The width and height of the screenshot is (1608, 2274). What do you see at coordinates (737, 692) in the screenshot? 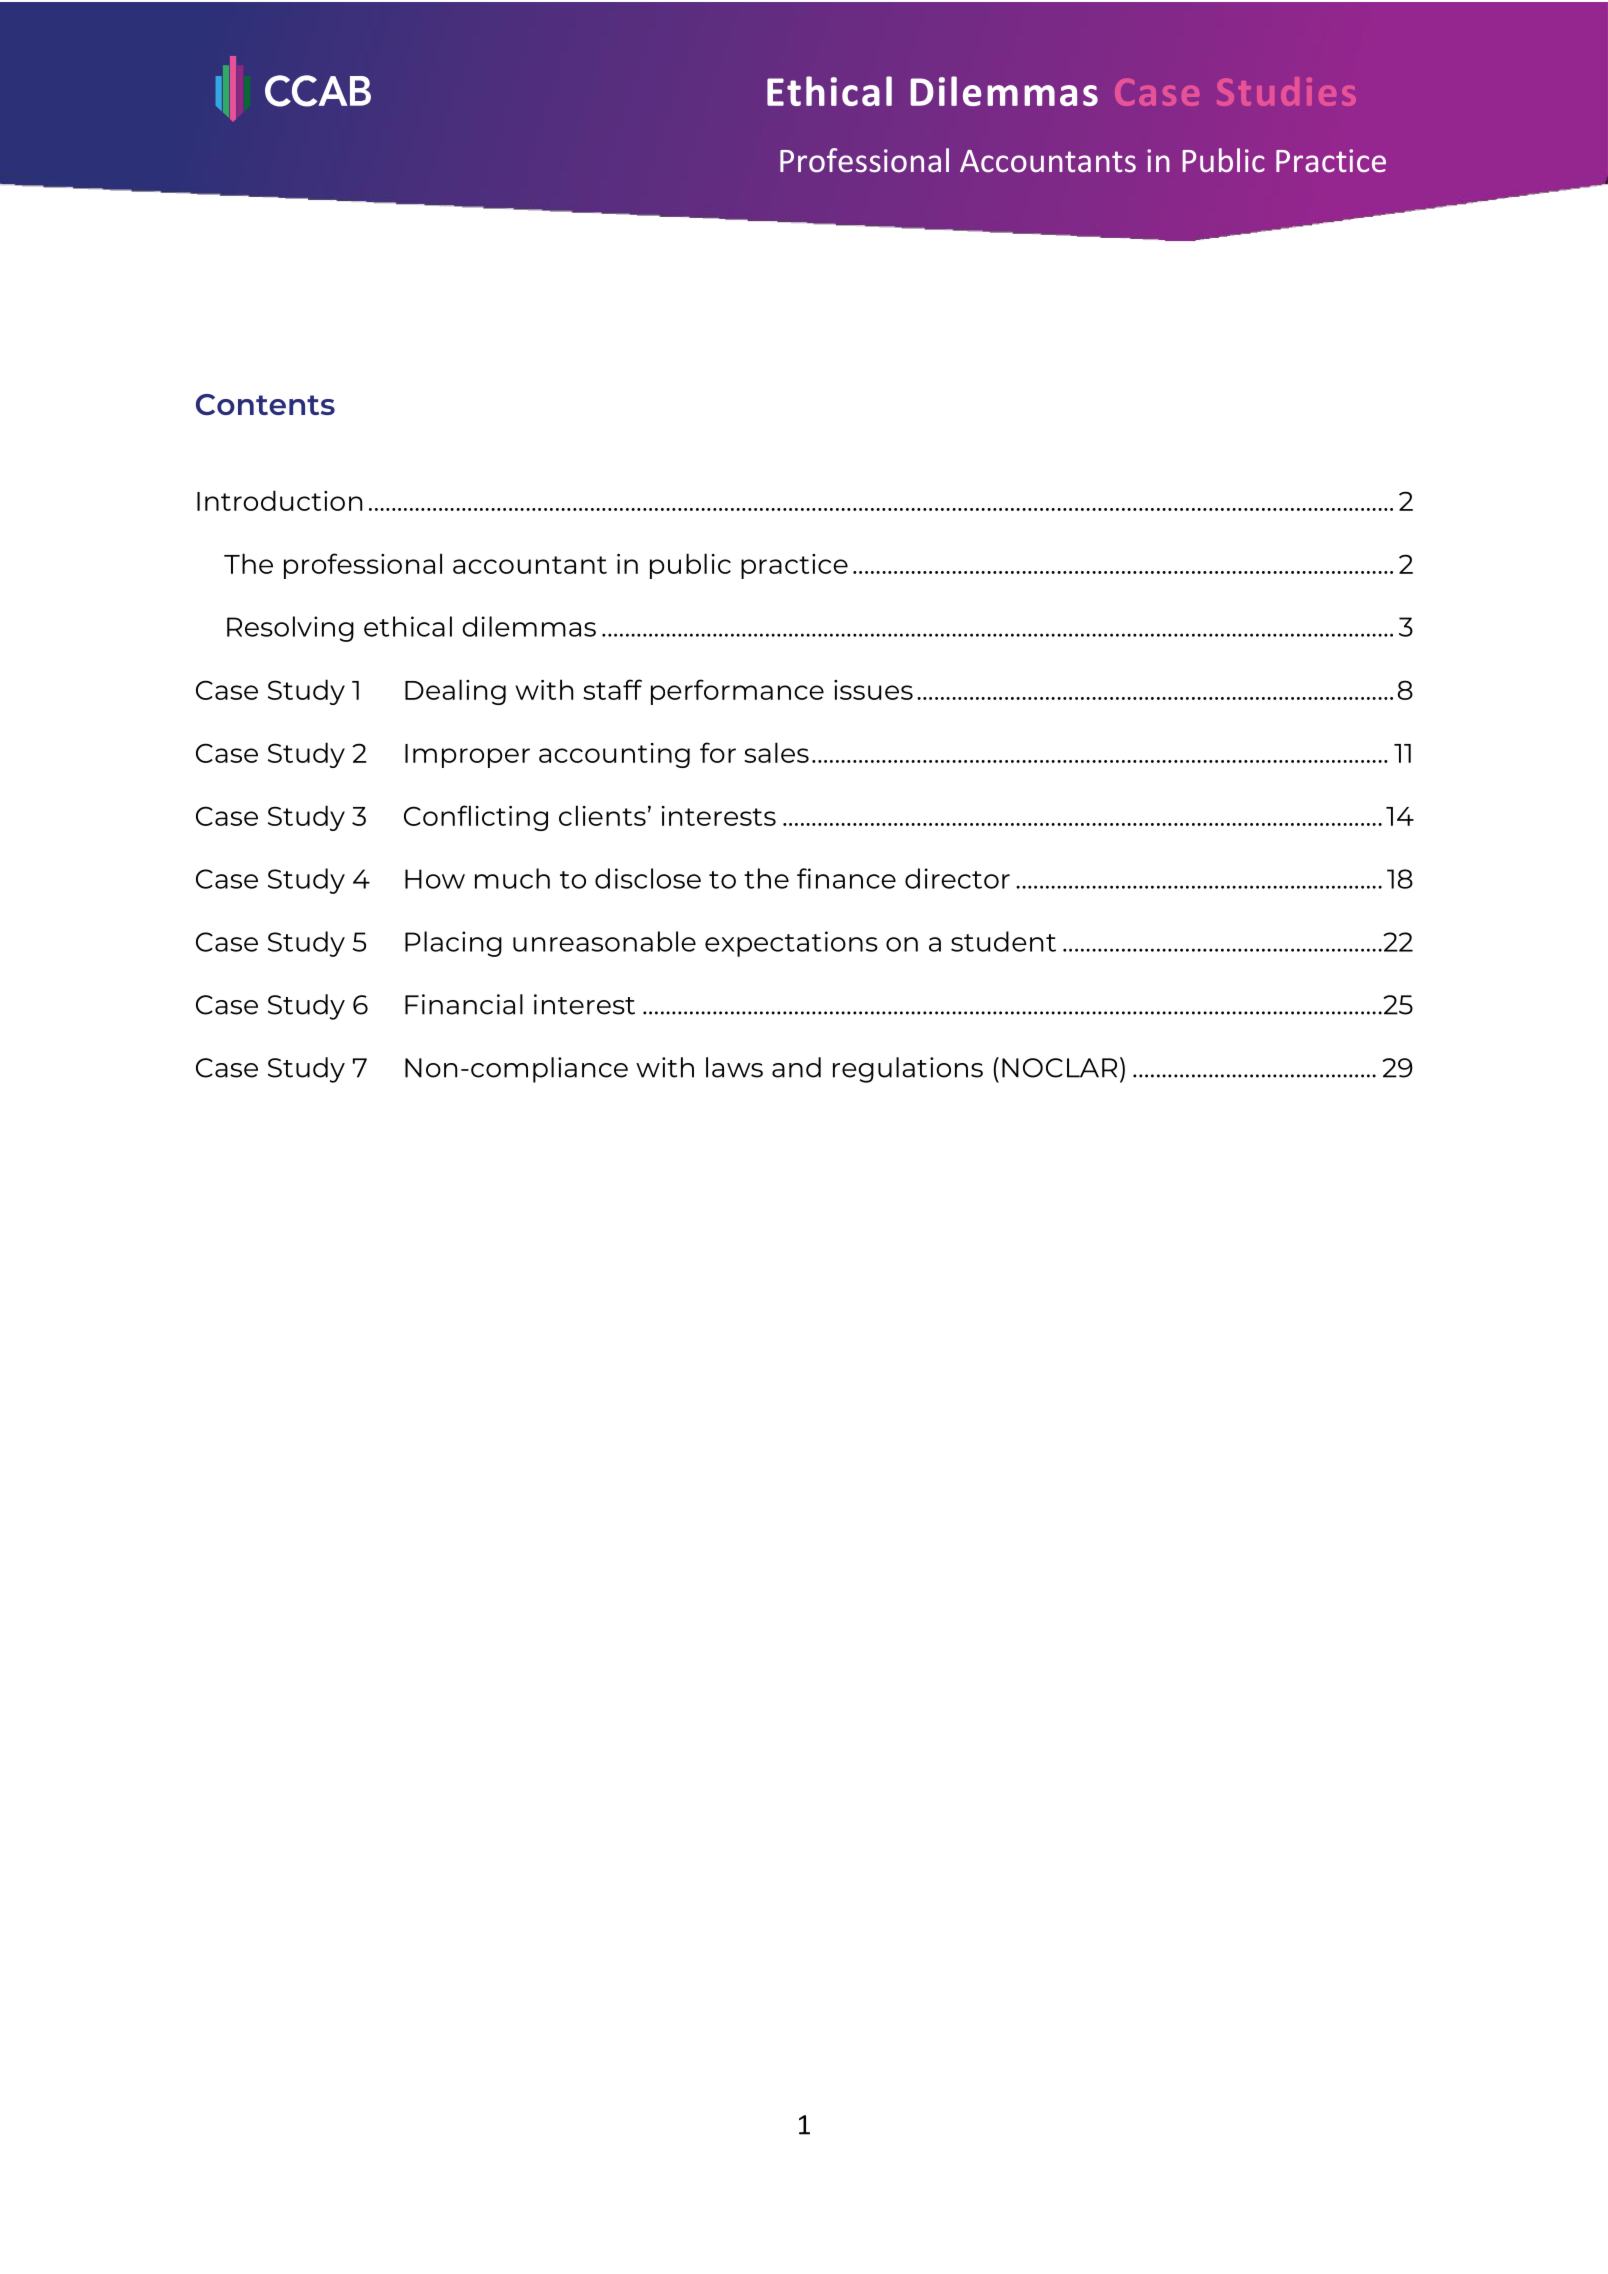
I see `performance` at bounding box center [737, 692].
